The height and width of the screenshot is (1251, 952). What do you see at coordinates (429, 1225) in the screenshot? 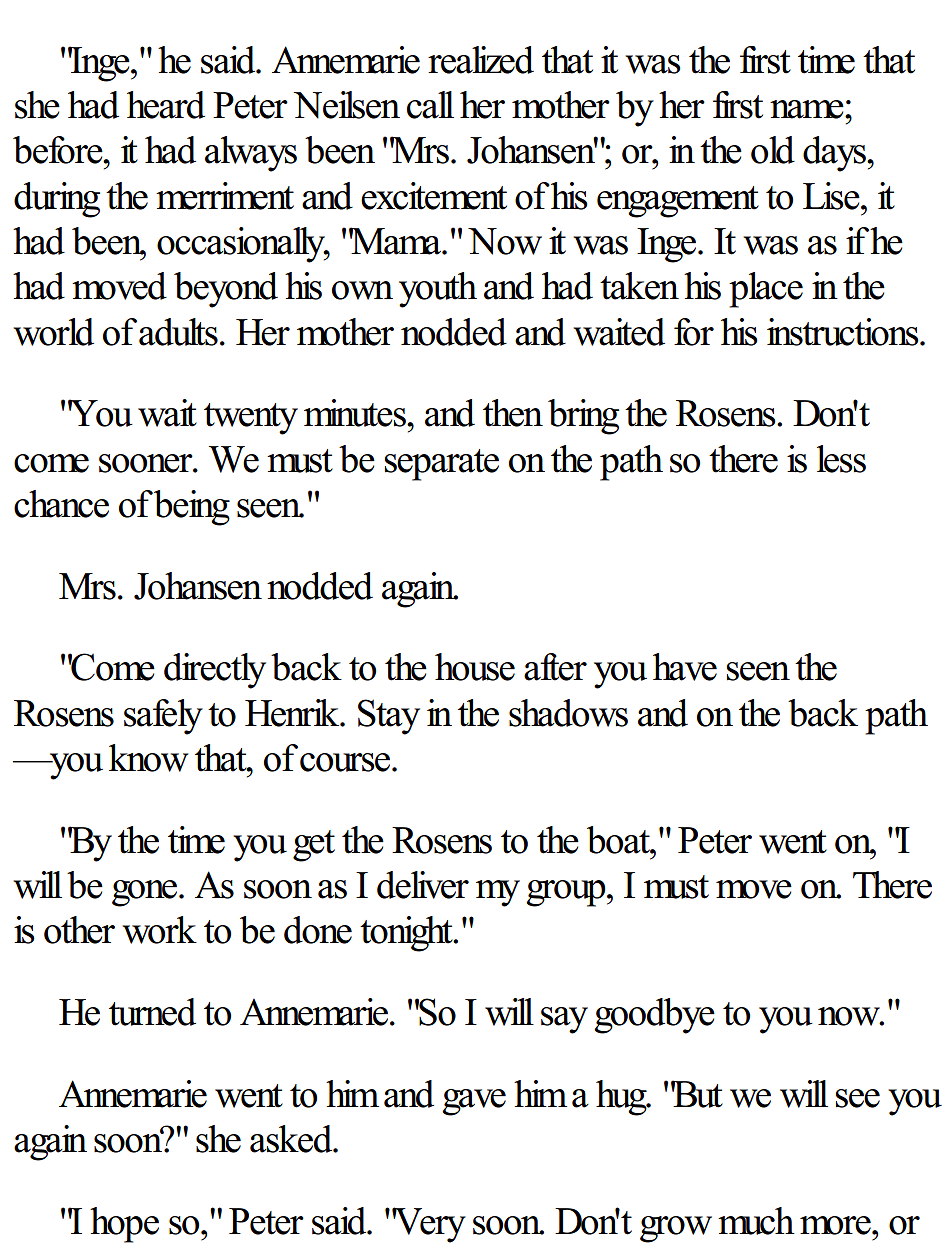
I see `Very` at bounding box center [429, 1225].
